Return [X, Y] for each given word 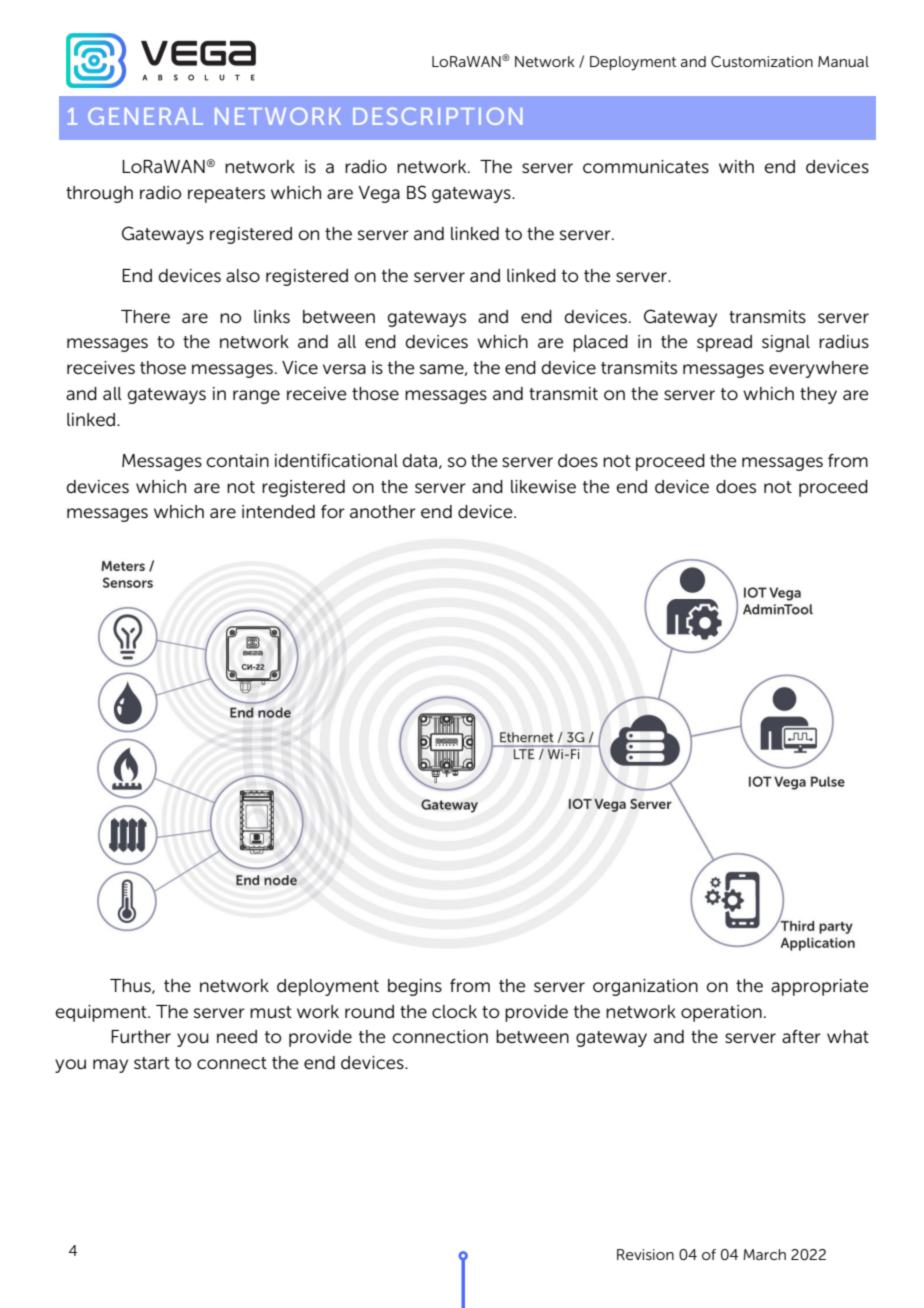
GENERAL [145, 116]
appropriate [819, 987]
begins [415, 987]
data [419, 460]
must [271, 1012]
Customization [762, 61]
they [818, 395]
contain [237, 461]
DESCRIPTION [437, 116]
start [152, 1063]
